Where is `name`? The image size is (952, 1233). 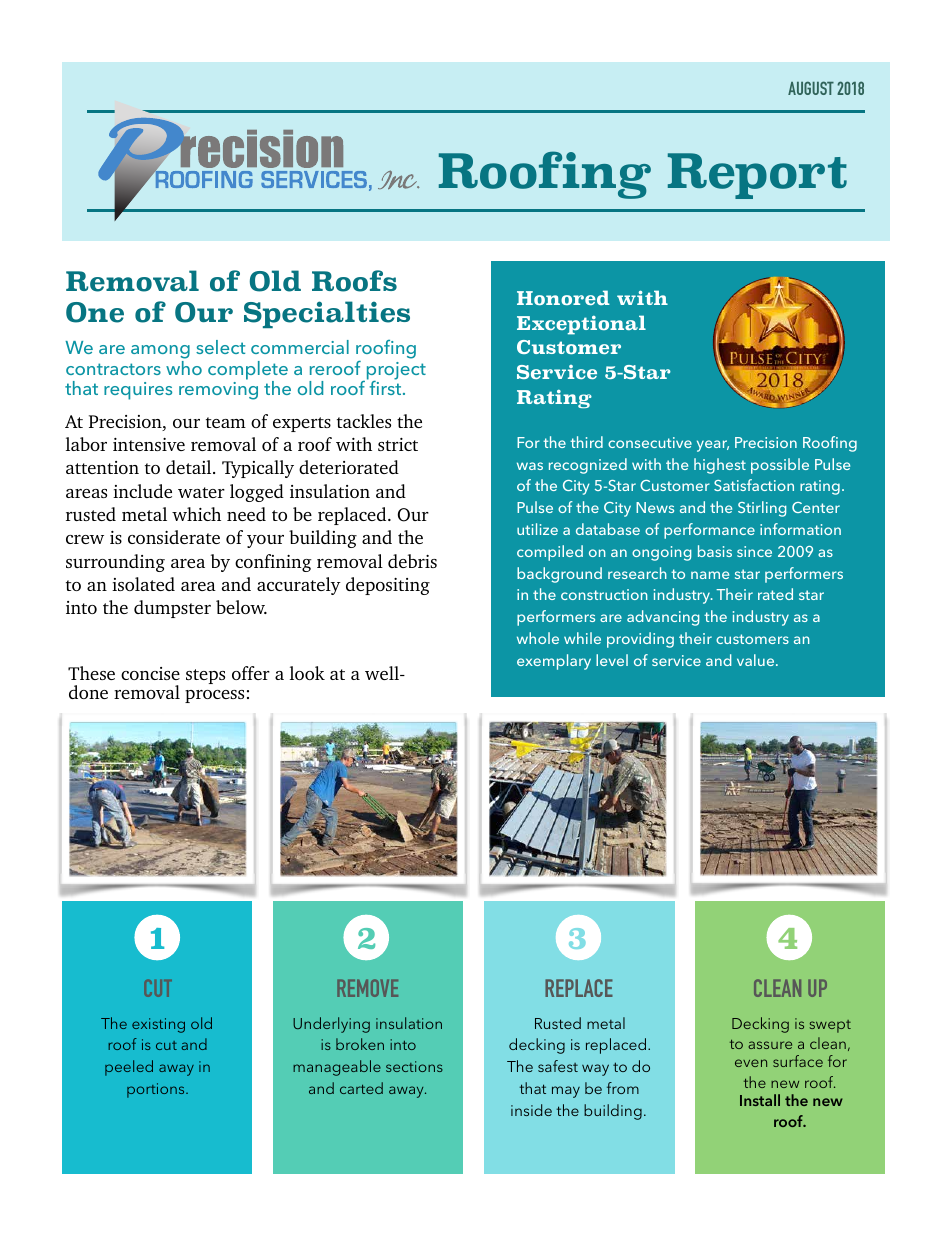 name is located at coordinates (710, 575).
